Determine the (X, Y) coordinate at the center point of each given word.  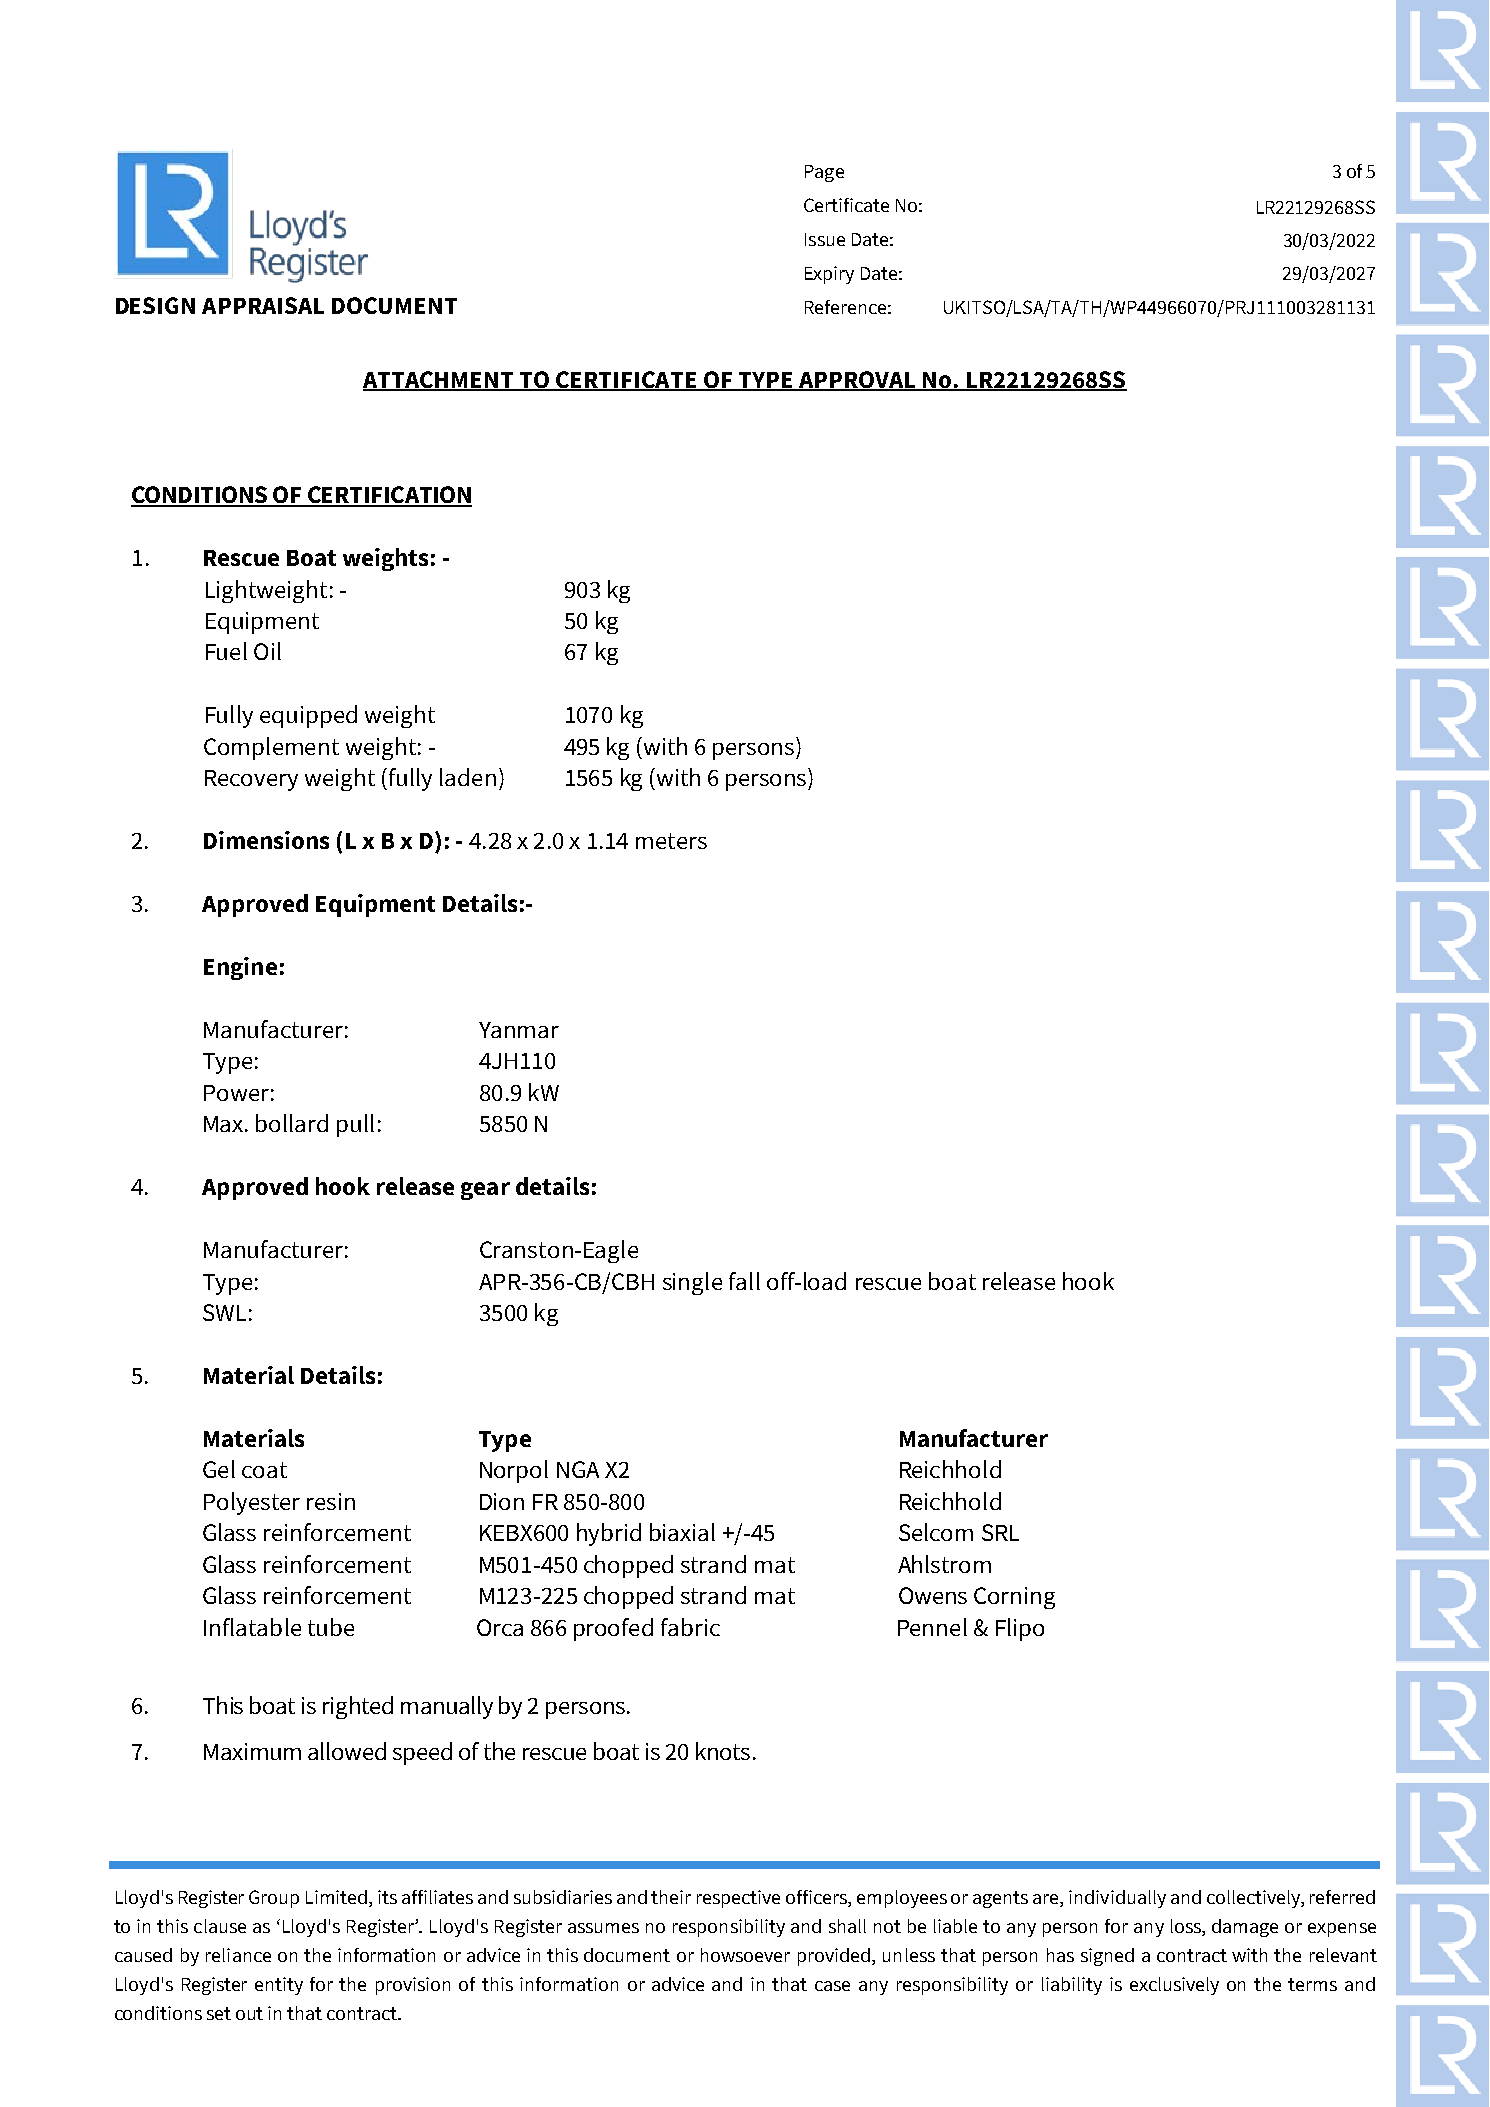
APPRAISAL (263, 305)
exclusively (1174, 1986)
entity (279, 1986)
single (692, 1283)
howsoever (745, 1955)
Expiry (829, 275)
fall (744, 1281)
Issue (825, 239)
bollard (292, 1123)
